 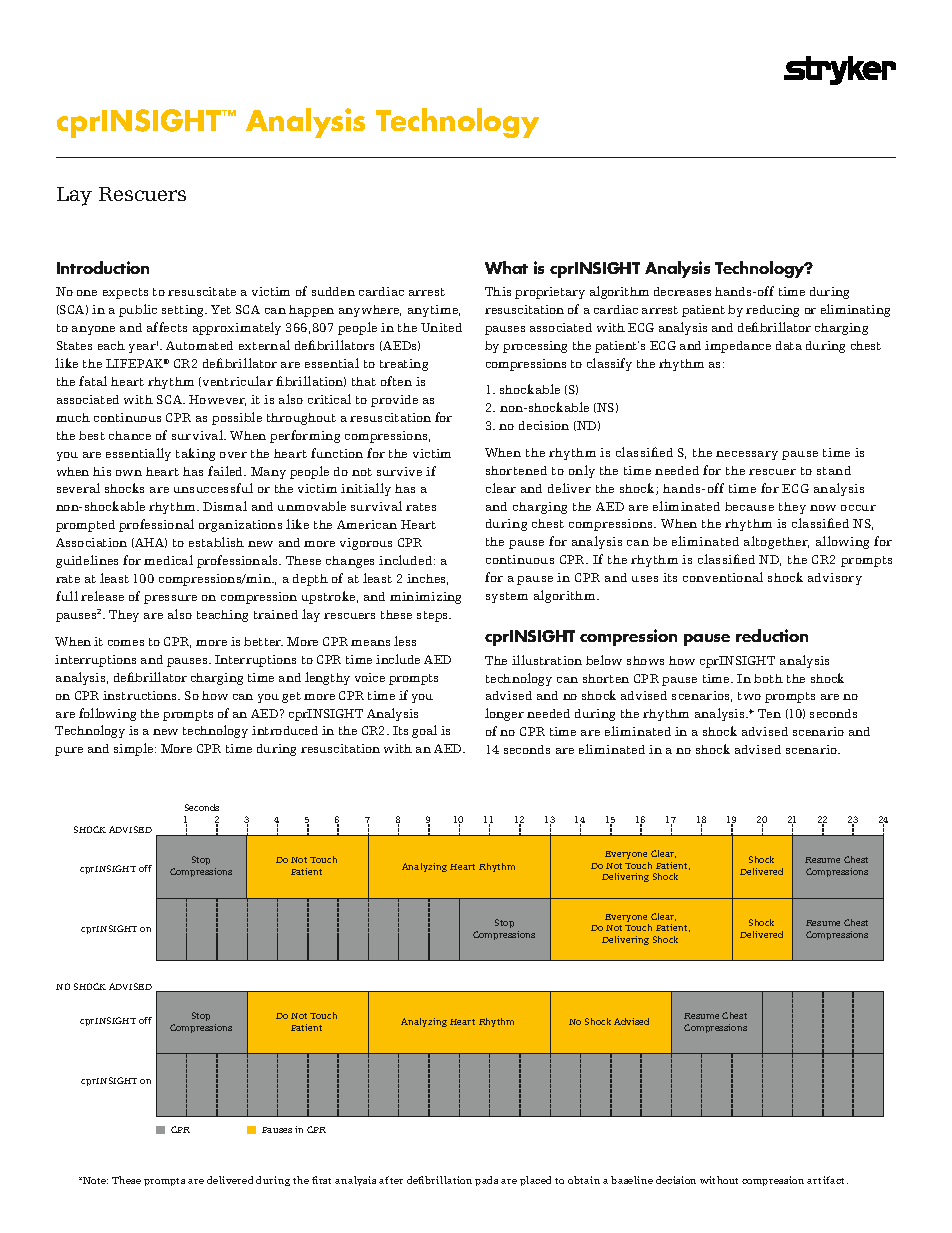 What do you see at coordinates (749, 506) in the screenshot?
I see `because` at bounding box center [749, 506].
